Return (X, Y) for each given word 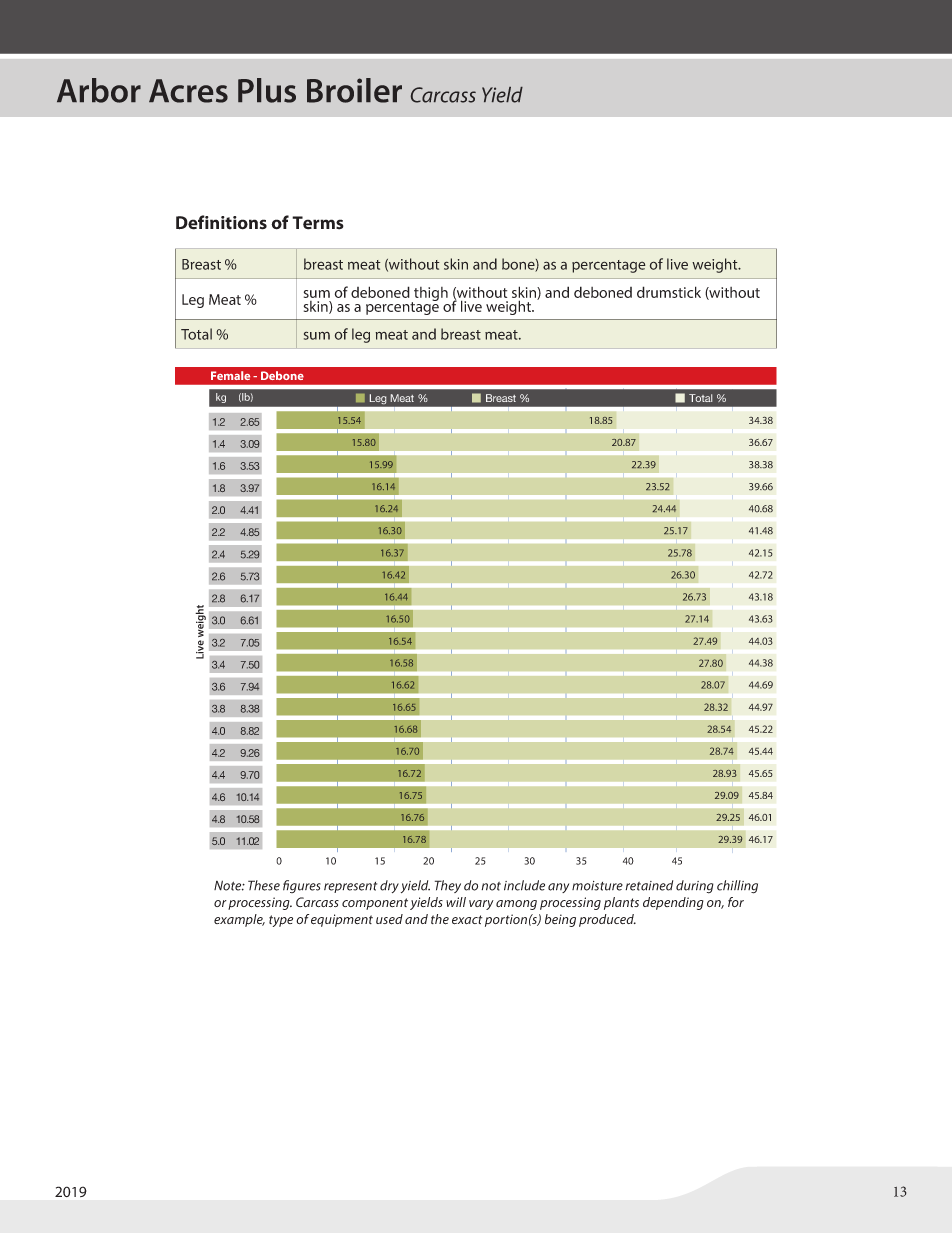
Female (230, 375)
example (239, 920)
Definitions (221, 222)
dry (389, 886)
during (695, 887)
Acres (188, 91)
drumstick (669, 292)
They (448, 886)
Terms (318, 223)
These (264, 885)
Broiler (354, 90)
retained (649, 885)
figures (302, 886)
